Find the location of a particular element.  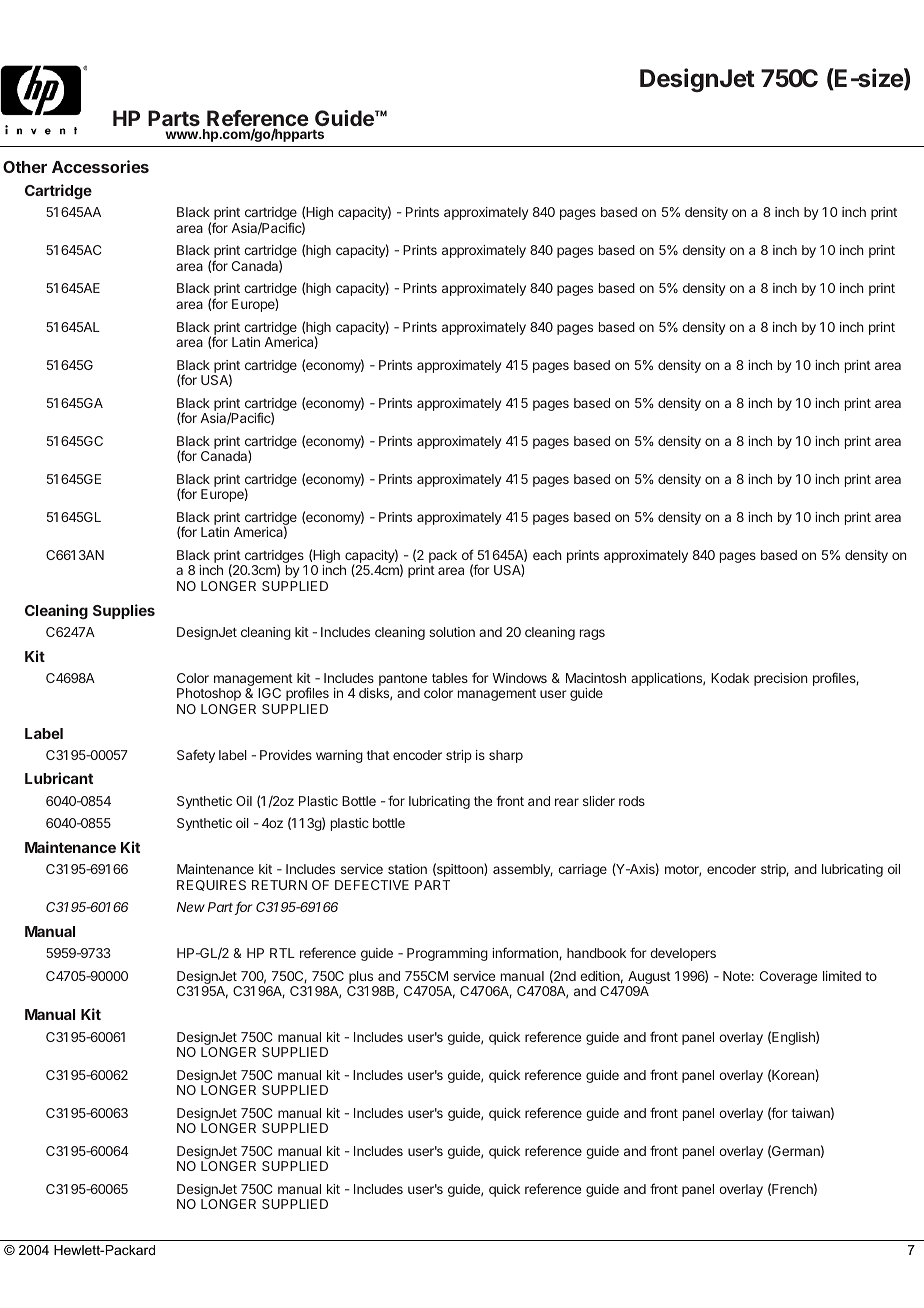

Accessories is located at coordinates (100, 166).
